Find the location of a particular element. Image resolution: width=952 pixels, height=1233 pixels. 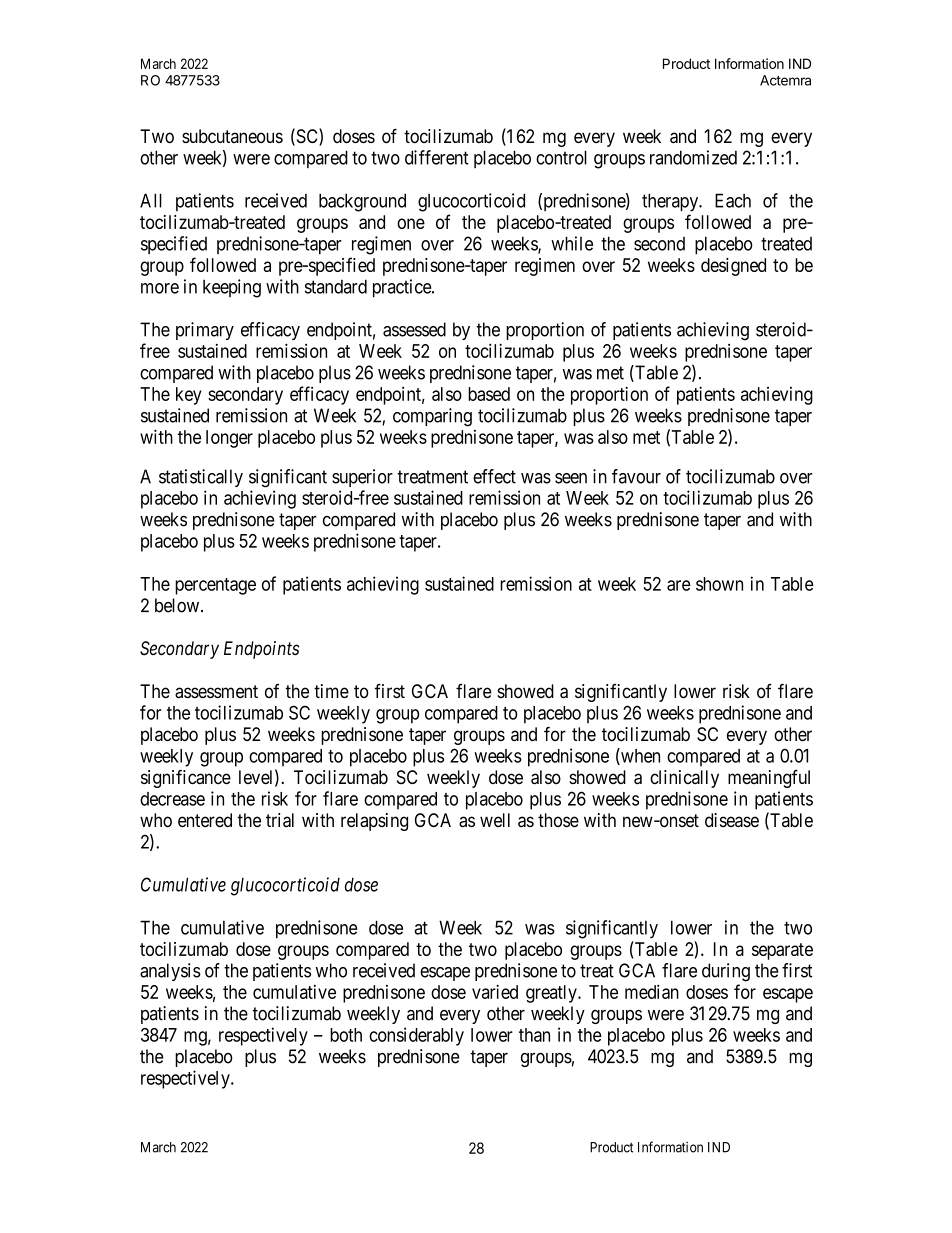

effect is located at coordinates (494, 476).
